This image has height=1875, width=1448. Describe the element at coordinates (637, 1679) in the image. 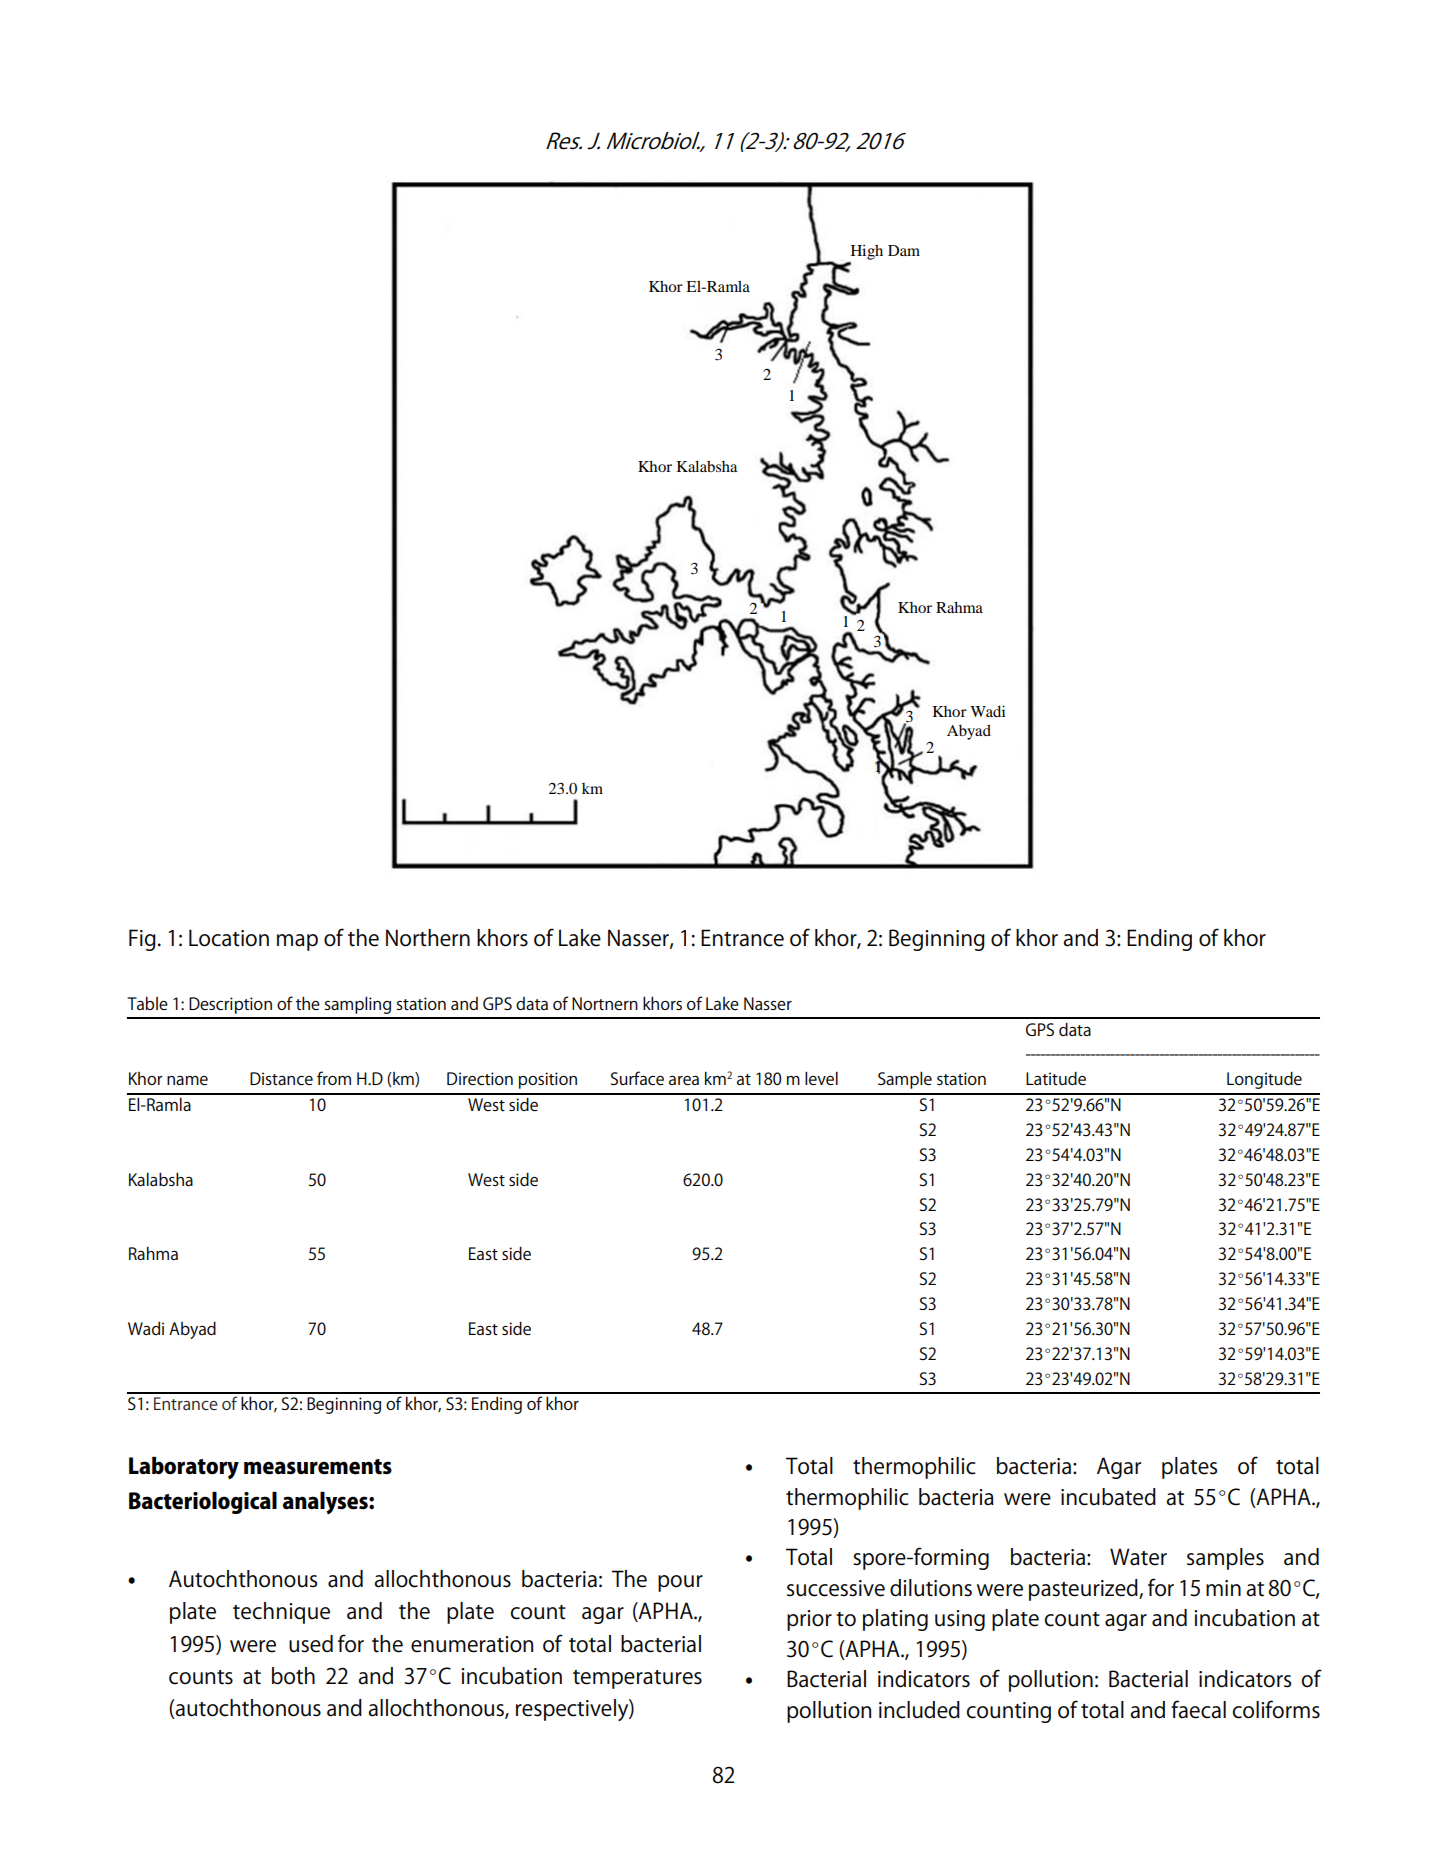

I see `temperatures` at that location.
